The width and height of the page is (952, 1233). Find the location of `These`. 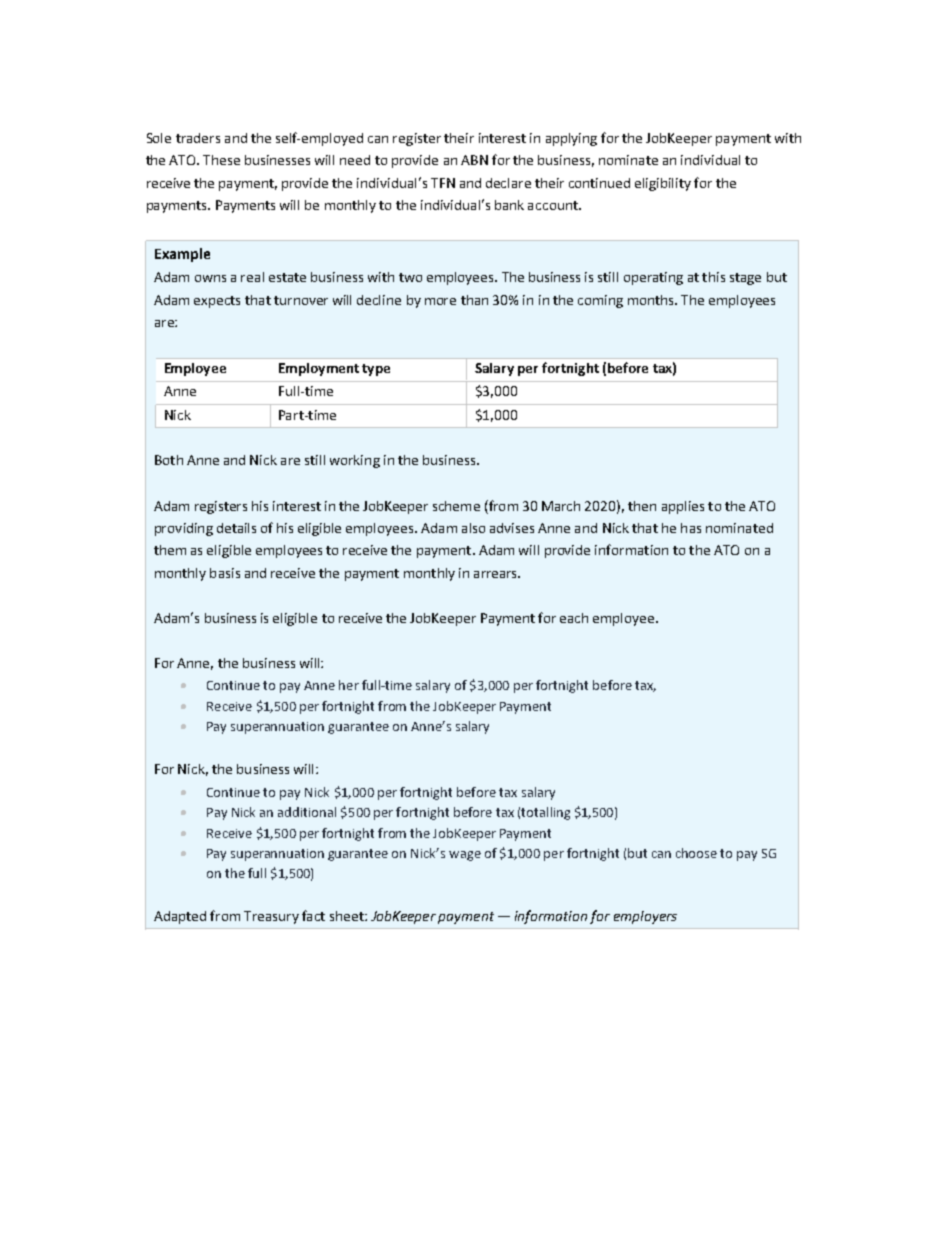

These is located at coordinates (221, 160).
